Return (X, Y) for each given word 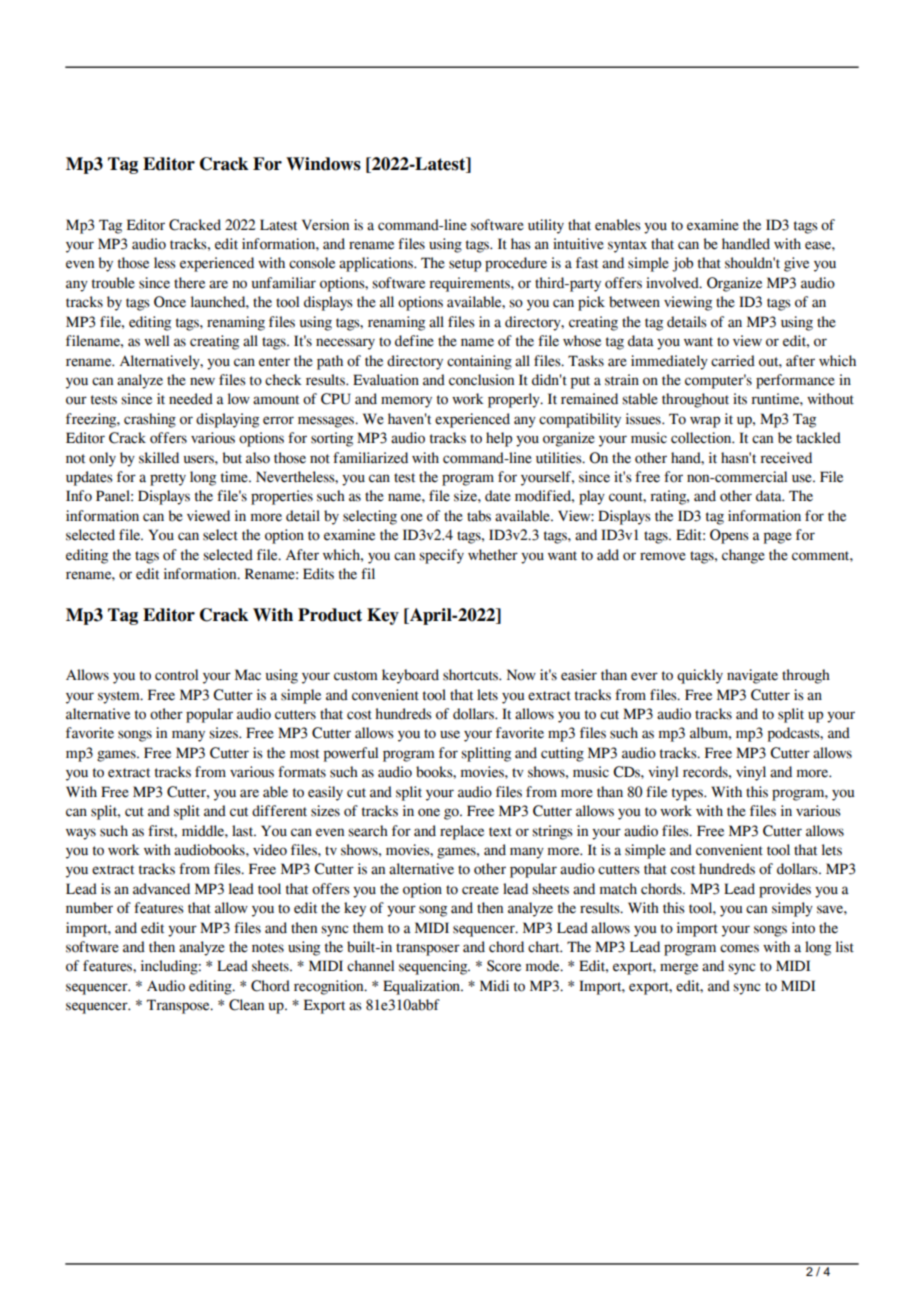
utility (546, 226)
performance (795, 381)
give (796, 264)
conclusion (481, 380)
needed (191, 399)
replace (462, 832)
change (743, 556)
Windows (323, 164)
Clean (246, 1005)
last (244, 831)
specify (441, 556)
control (176, 675)
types (688, 794)
